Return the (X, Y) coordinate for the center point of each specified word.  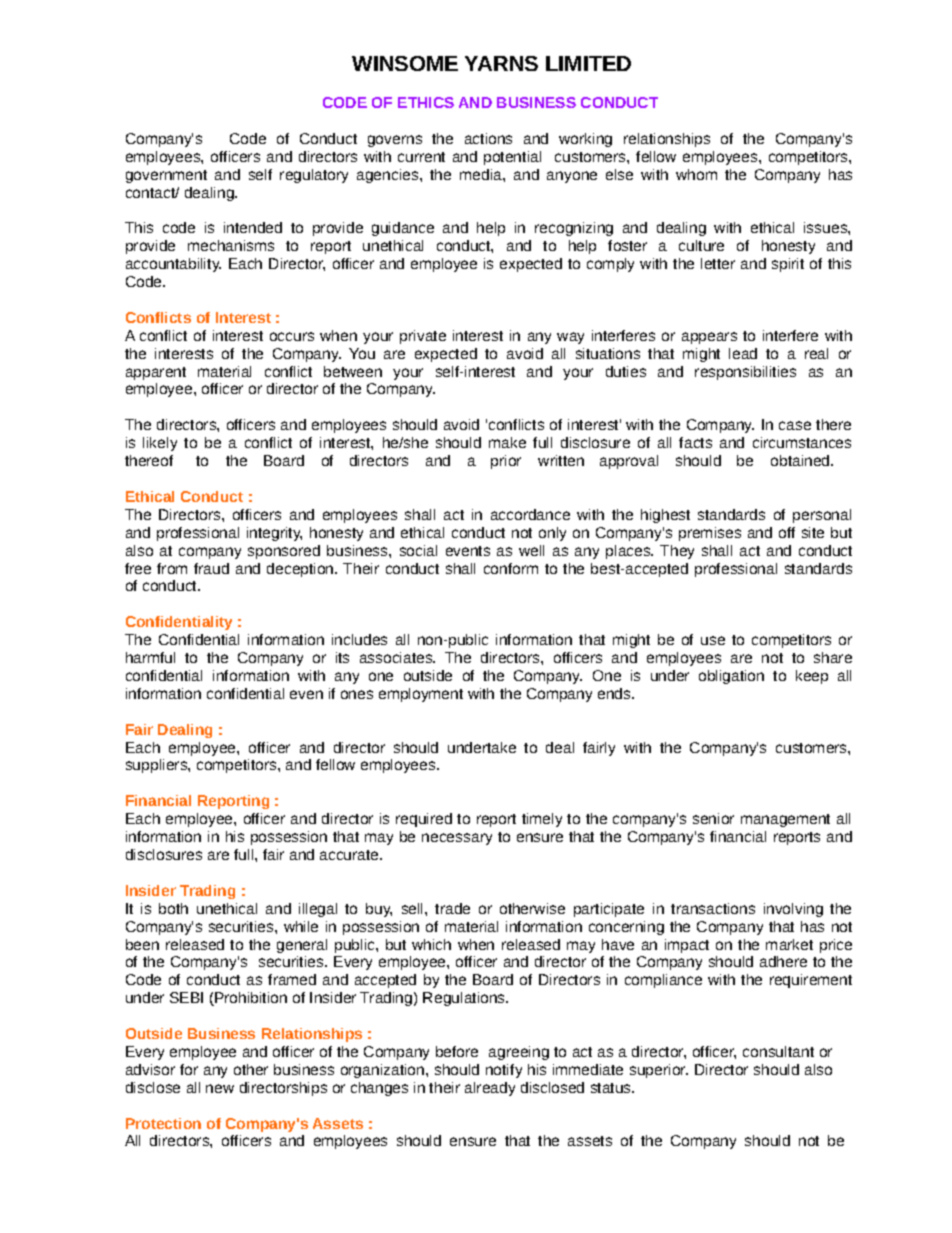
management (785, 820)
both (173, 908)
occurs (292, 336)
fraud (211, 568)
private (423, 337)
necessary (457, 839)
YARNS (501, 63)
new (220, 1088)
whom (696, 174)
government (166, 176)
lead (743, 353)
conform (511, 568)
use (713, 640)
